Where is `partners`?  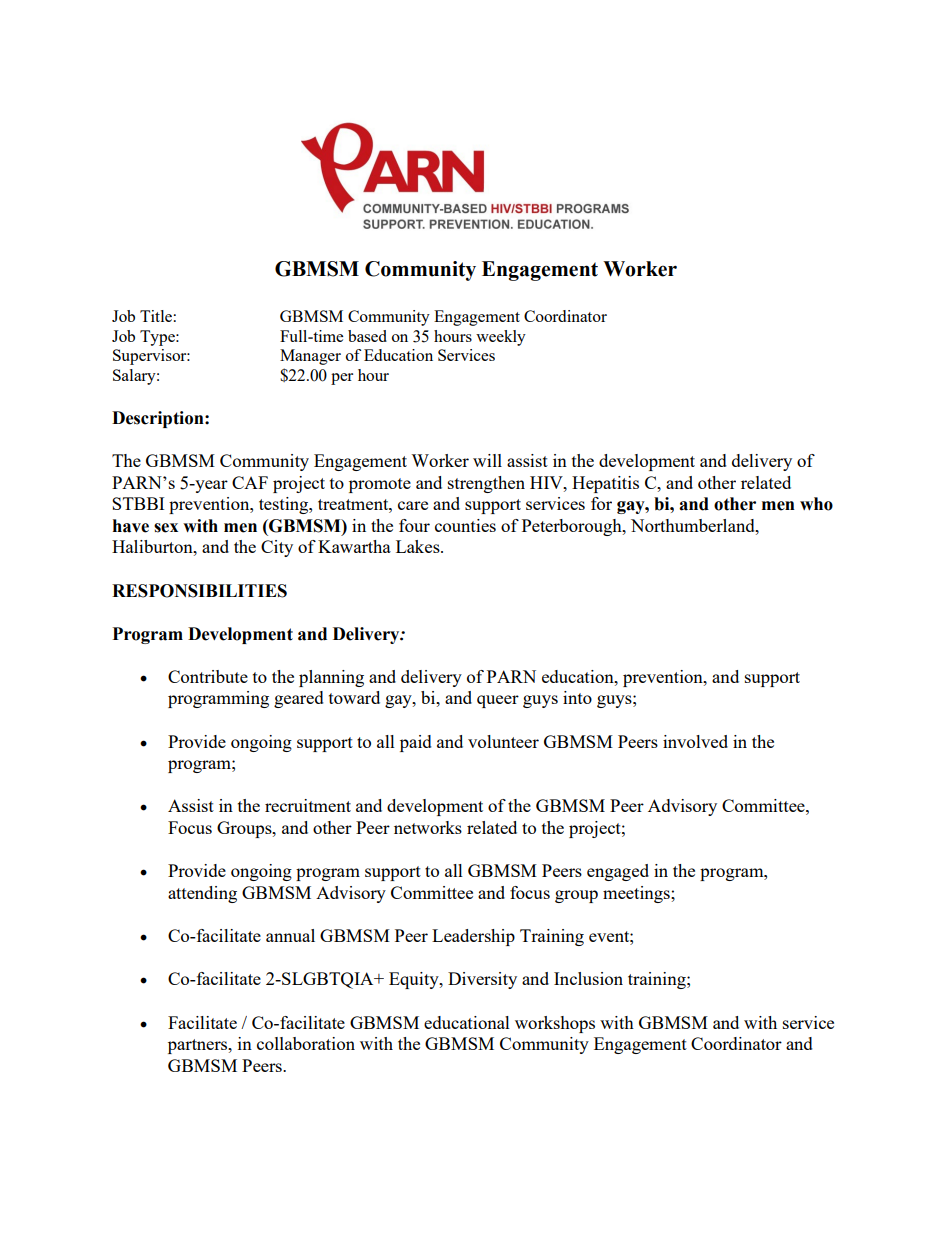
partners is located at coordinates (199, 1046).
